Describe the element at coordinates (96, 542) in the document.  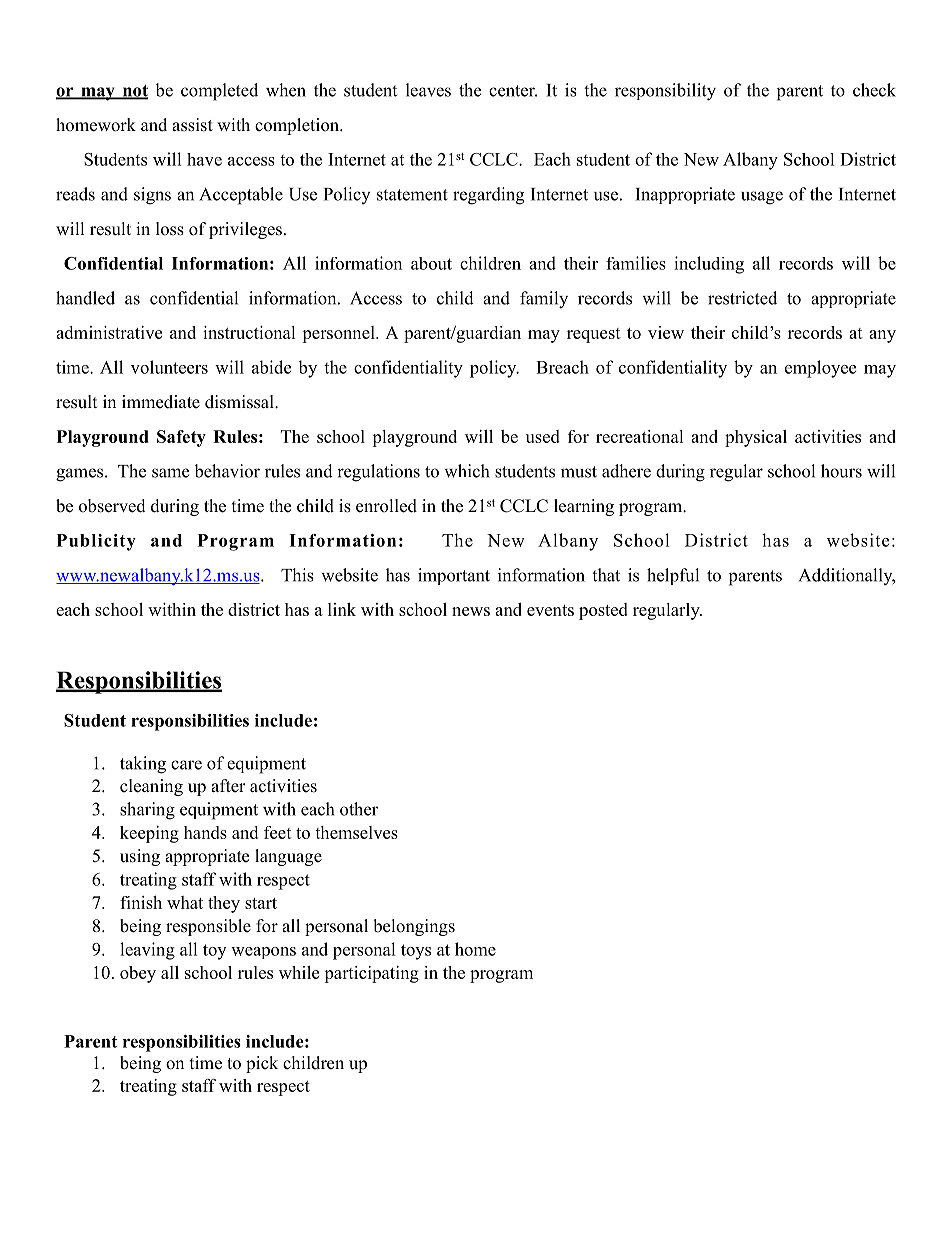
I see `Publicity` at that location.
